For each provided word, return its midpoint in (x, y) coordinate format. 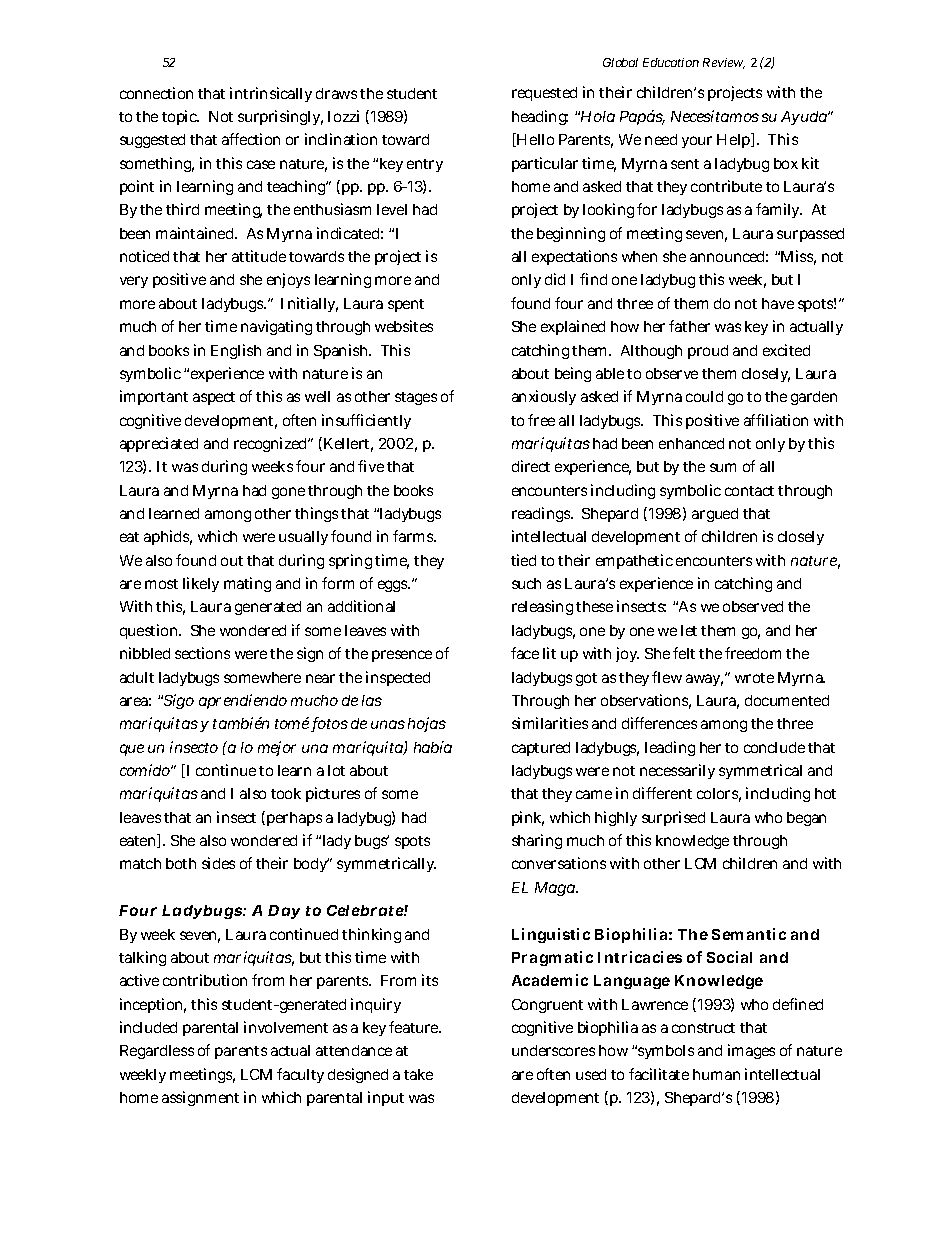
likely (201, 584)
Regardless (157, 1052)
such (526, 583)
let (689, 630)
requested (544, 94)
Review (724, 63)
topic (180, 117)
